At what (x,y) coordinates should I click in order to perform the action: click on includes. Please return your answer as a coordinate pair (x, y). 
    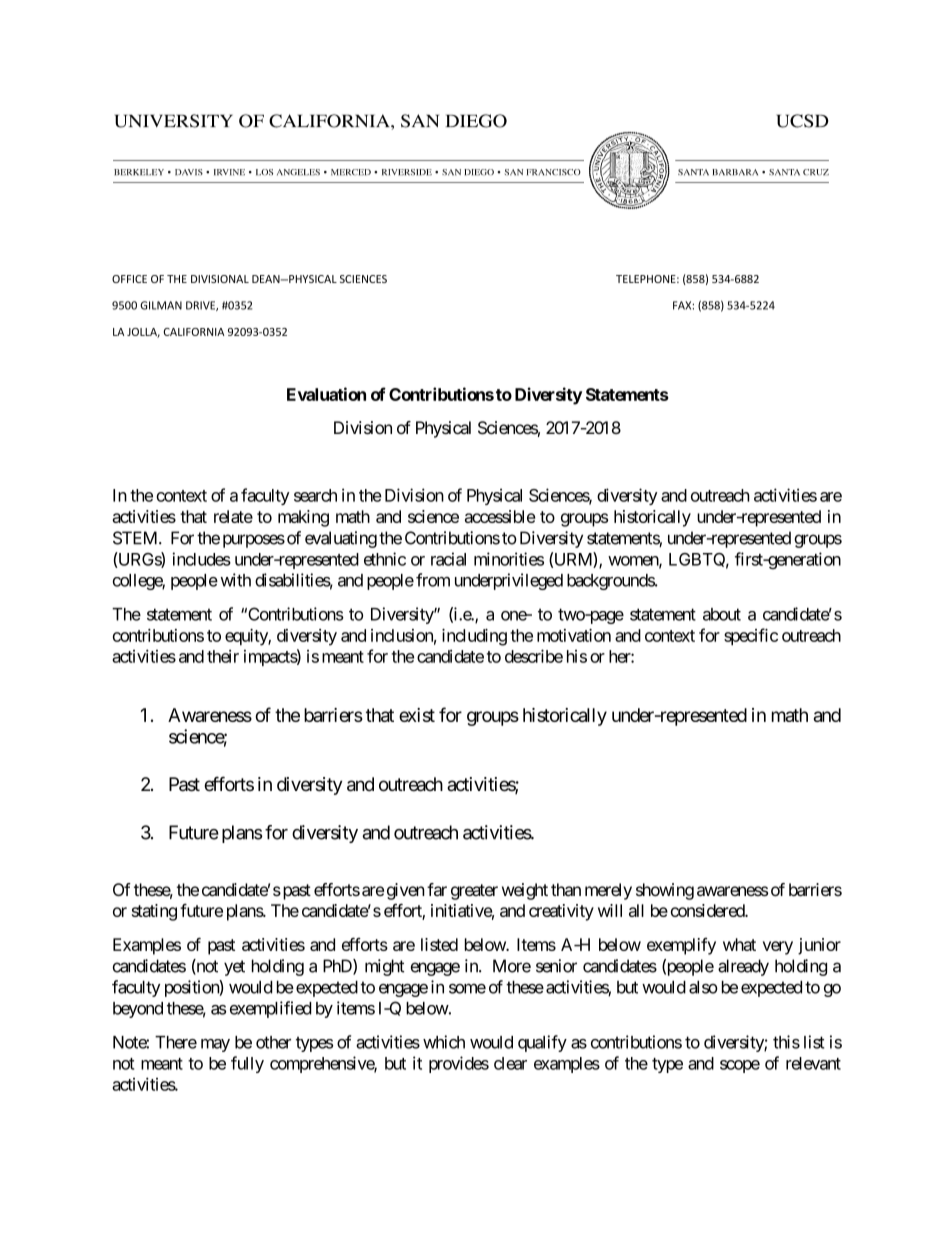
    Looking at the image, I should click on (201, 559).
